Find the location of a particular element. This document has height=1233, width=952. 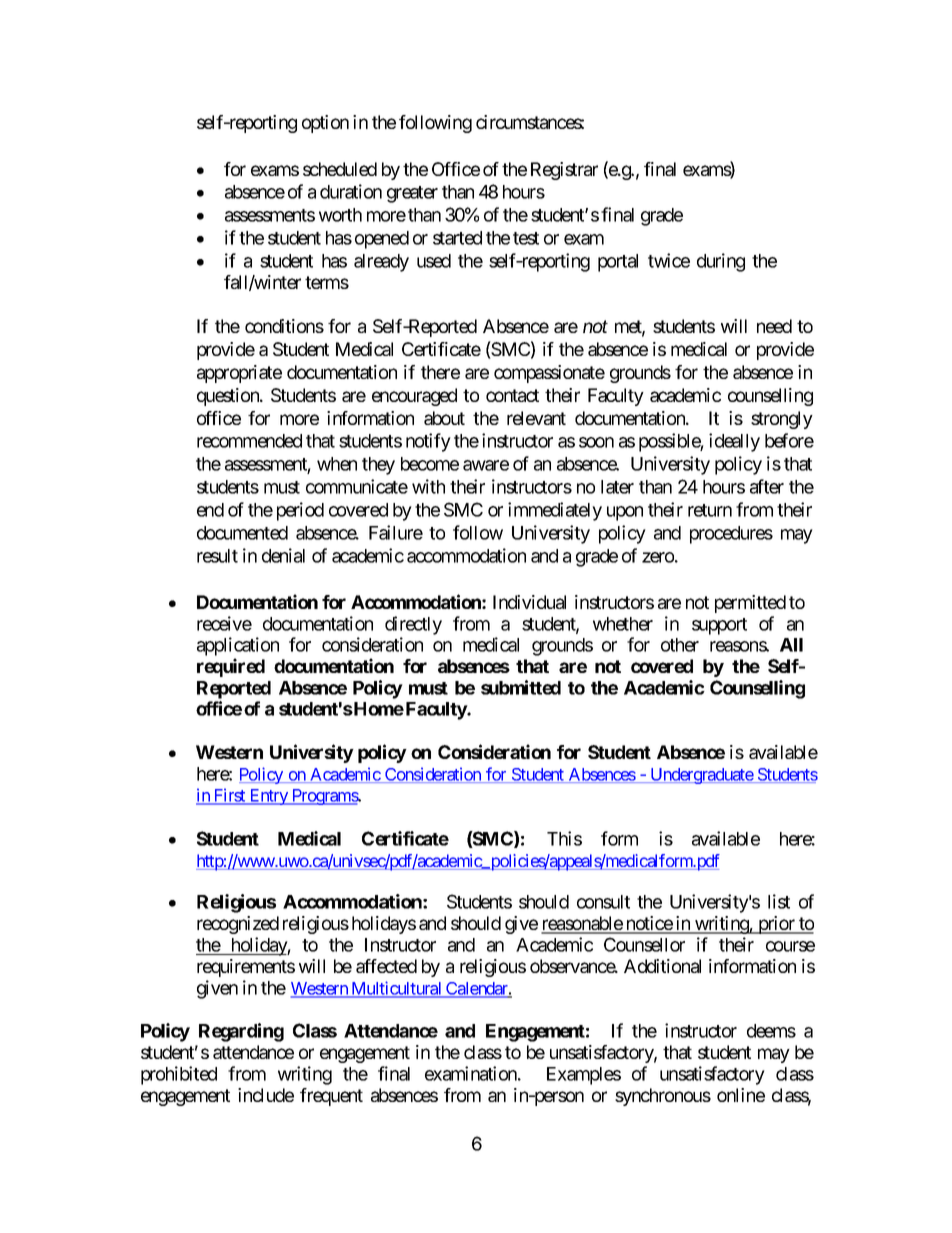

recommended is located at coordinates (249, 441).
